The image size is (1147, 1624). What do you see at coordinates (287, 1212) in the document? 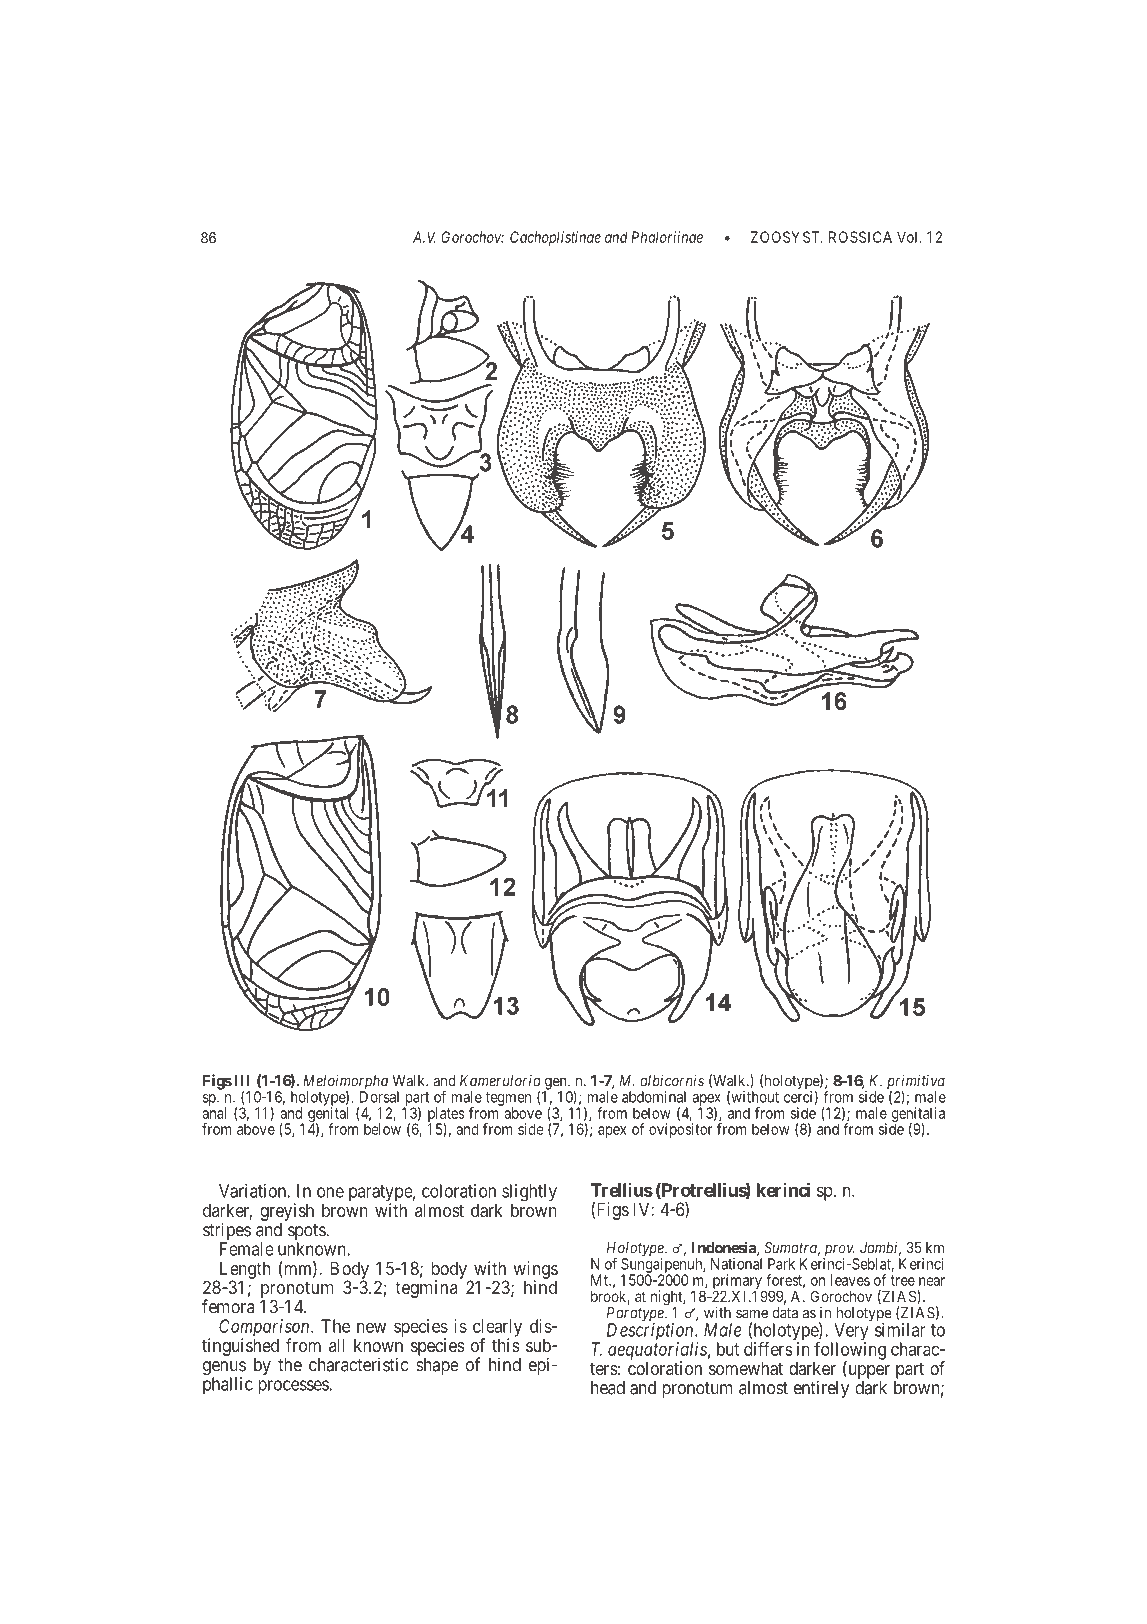
I see `greyish` at bounding box center [287, 1212].
